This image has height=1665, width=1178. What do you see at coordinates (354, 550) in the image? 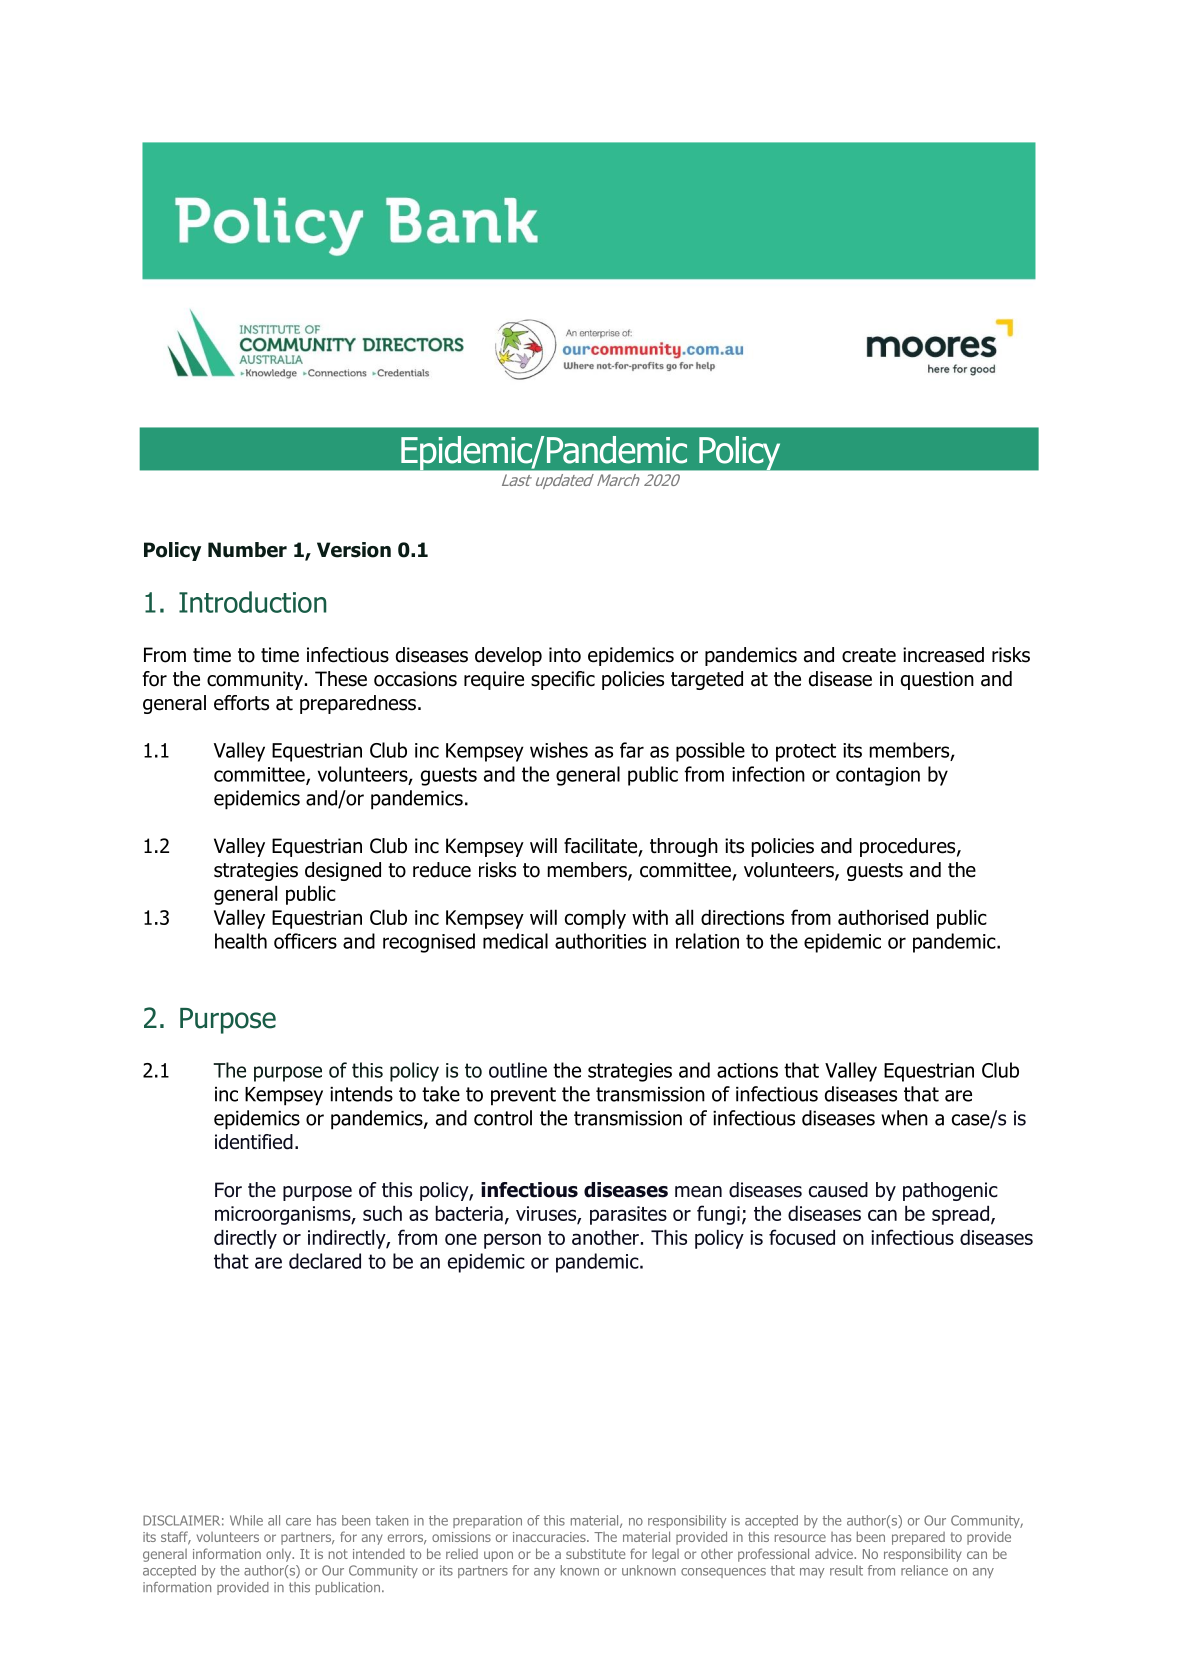
I see `Version` at bounding box center [354, 550].
